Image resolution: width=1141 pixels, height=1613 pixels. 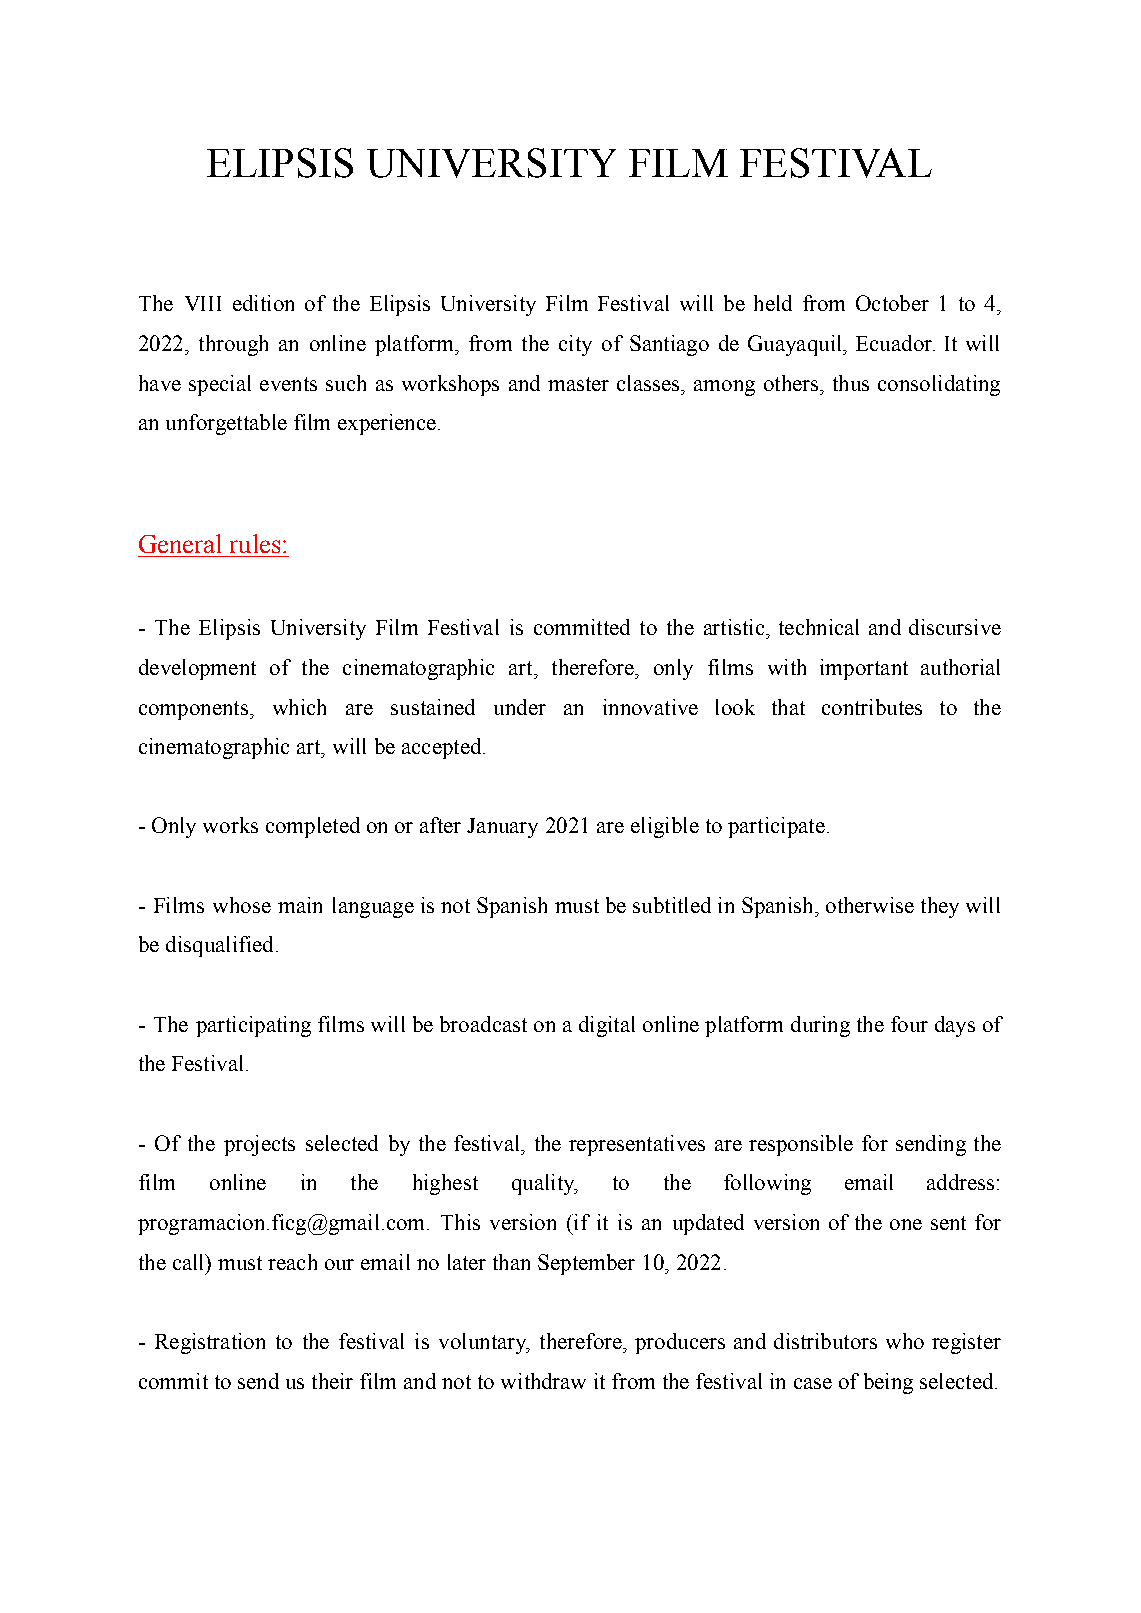 What do you see at coordinates (870, 905) in the image?
I see `otherwise` at bounding box center [870, 905].
